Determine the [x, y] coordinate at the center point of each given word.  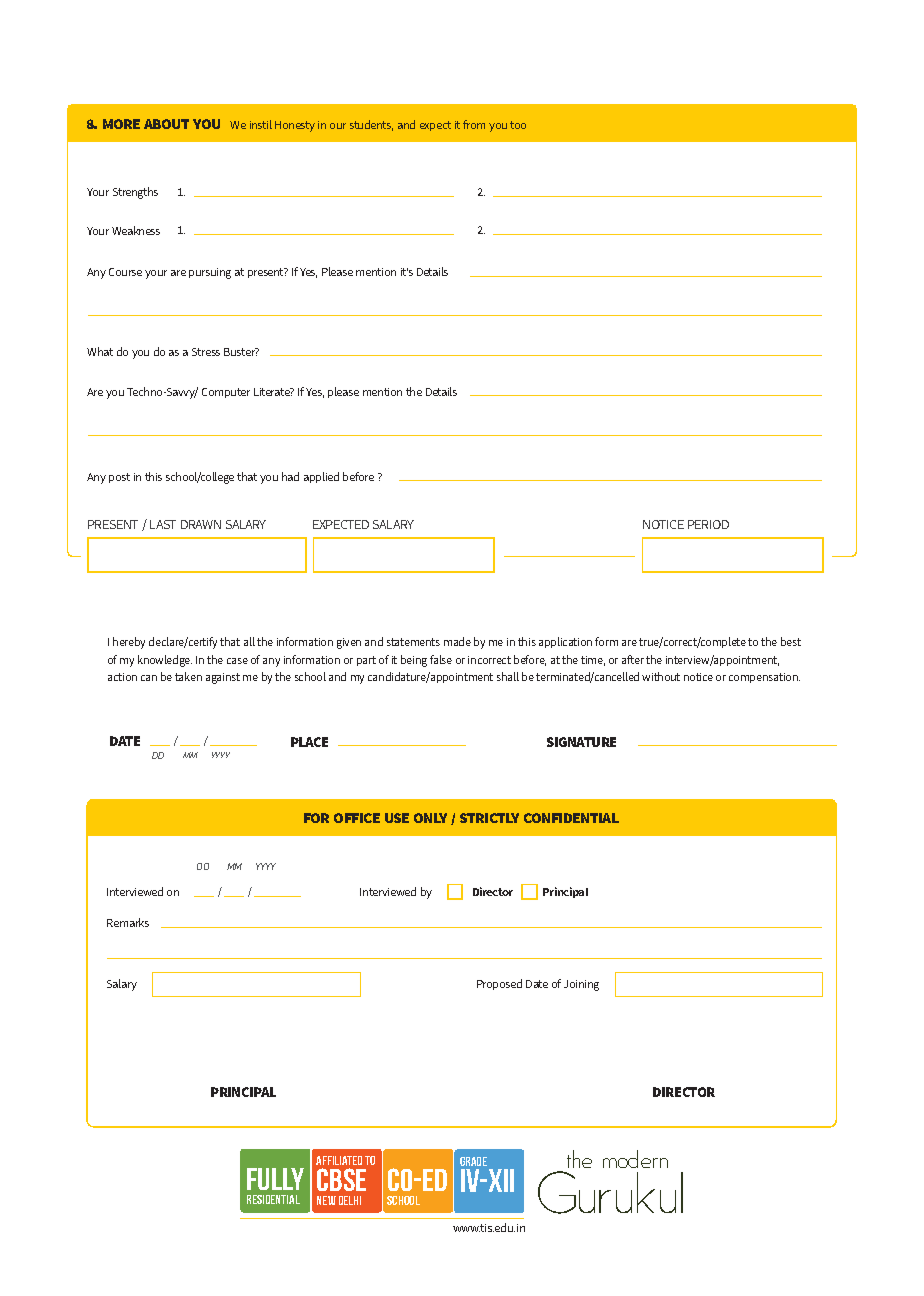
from [474, 124]
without [661, 676]
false [441, 659]
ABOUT [166, 124]
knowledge [165, 661]
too [518, 125]
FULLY [275, 1179]
